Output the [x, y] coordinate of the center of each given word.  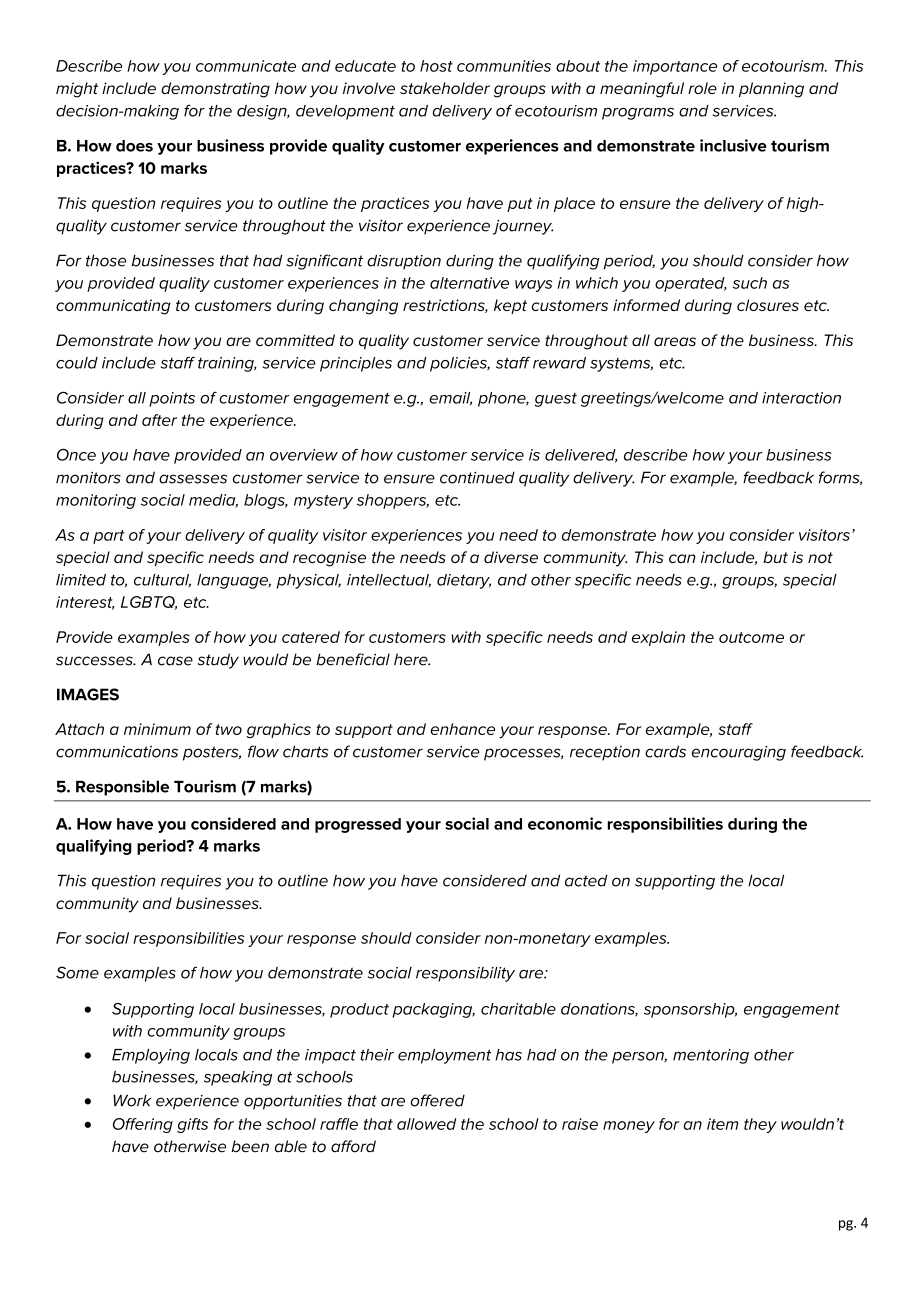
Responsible [122, 788]
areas [675, 341]
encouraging [738, 753]
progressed [358, 825]
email [450, 399]
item [722, 1124]
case [175, 661]
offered [438, 1100]
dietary [464, 581]
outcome [751, 637]
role [702, 88]
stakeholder [445, 88]
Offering [143, 1125]
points [172, 399]
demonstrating [215, 90]
